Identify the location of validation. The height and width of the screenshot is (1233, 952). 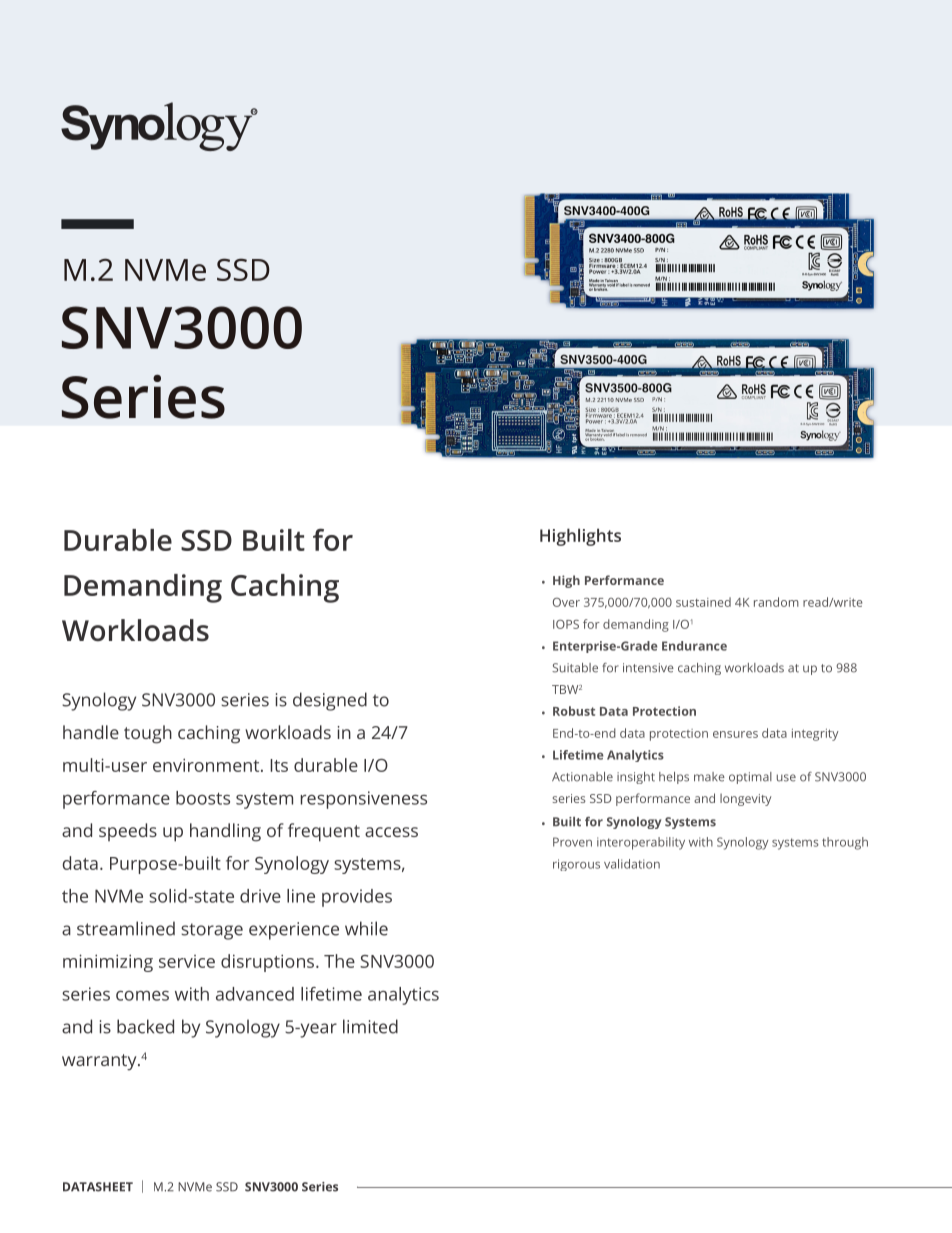
(632, 864).
